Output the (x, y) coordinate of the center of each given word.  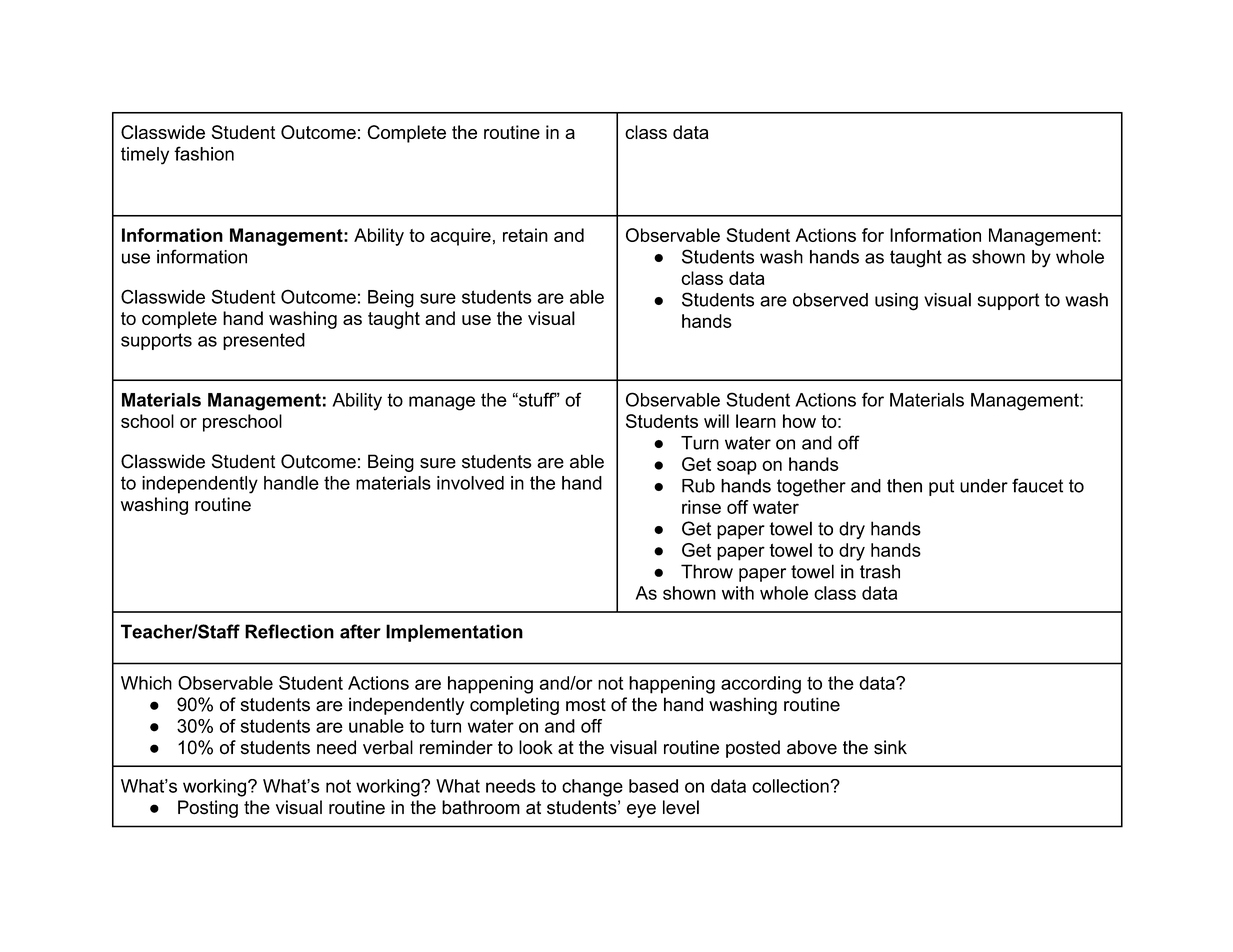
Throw (707, 571)
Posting (208, 809)
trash (880, 571)
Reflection (289, 631)
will (716, 421)
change (592, 788)
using (896, 302)
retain (525, 235)
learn (756, 421)
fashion (204, 153)
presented (264, 341)
